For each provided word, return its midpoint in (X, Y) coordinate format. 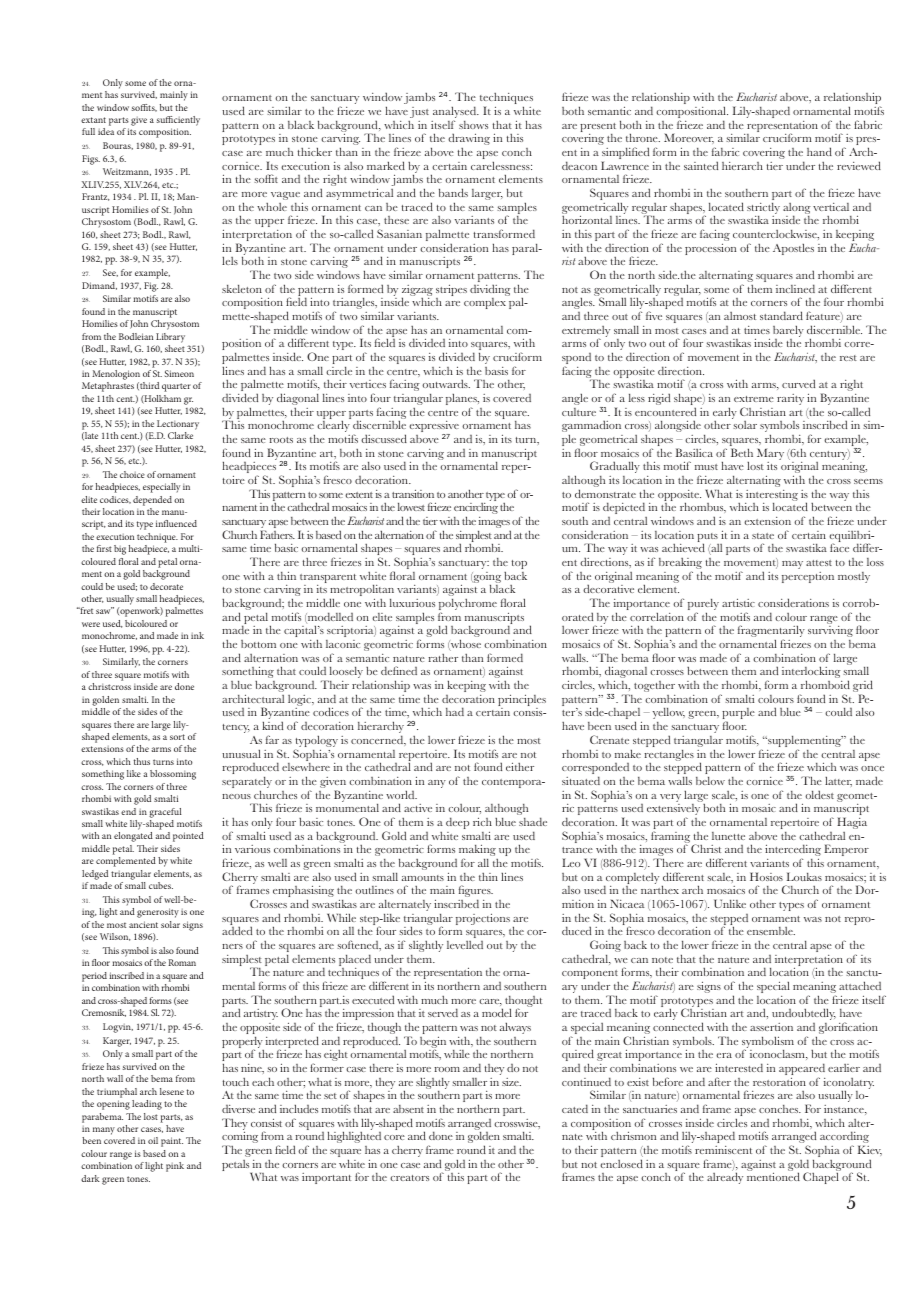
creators (409, 1178)
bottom (258, 644)
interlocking (811, 673)
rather (443, 658)
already (725, 1178)
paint (172, 1142)
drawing (469, 139)
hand (819, 151)
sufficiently (178, 122)
